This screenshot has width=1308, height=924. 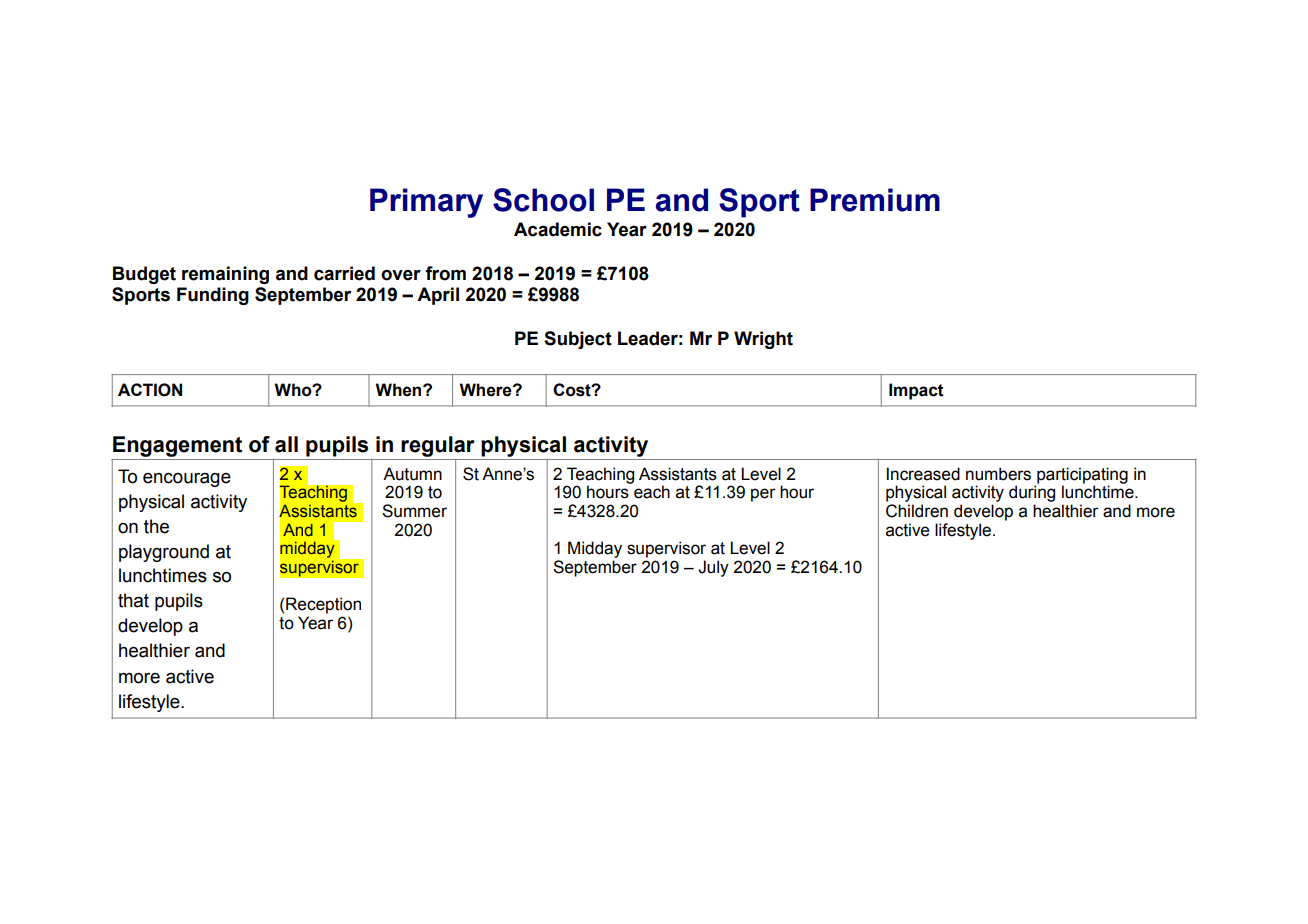 What do you see at coordinates (426, 203) in the screenshot?
I see `Primary` at bounding box center [426, 203].
